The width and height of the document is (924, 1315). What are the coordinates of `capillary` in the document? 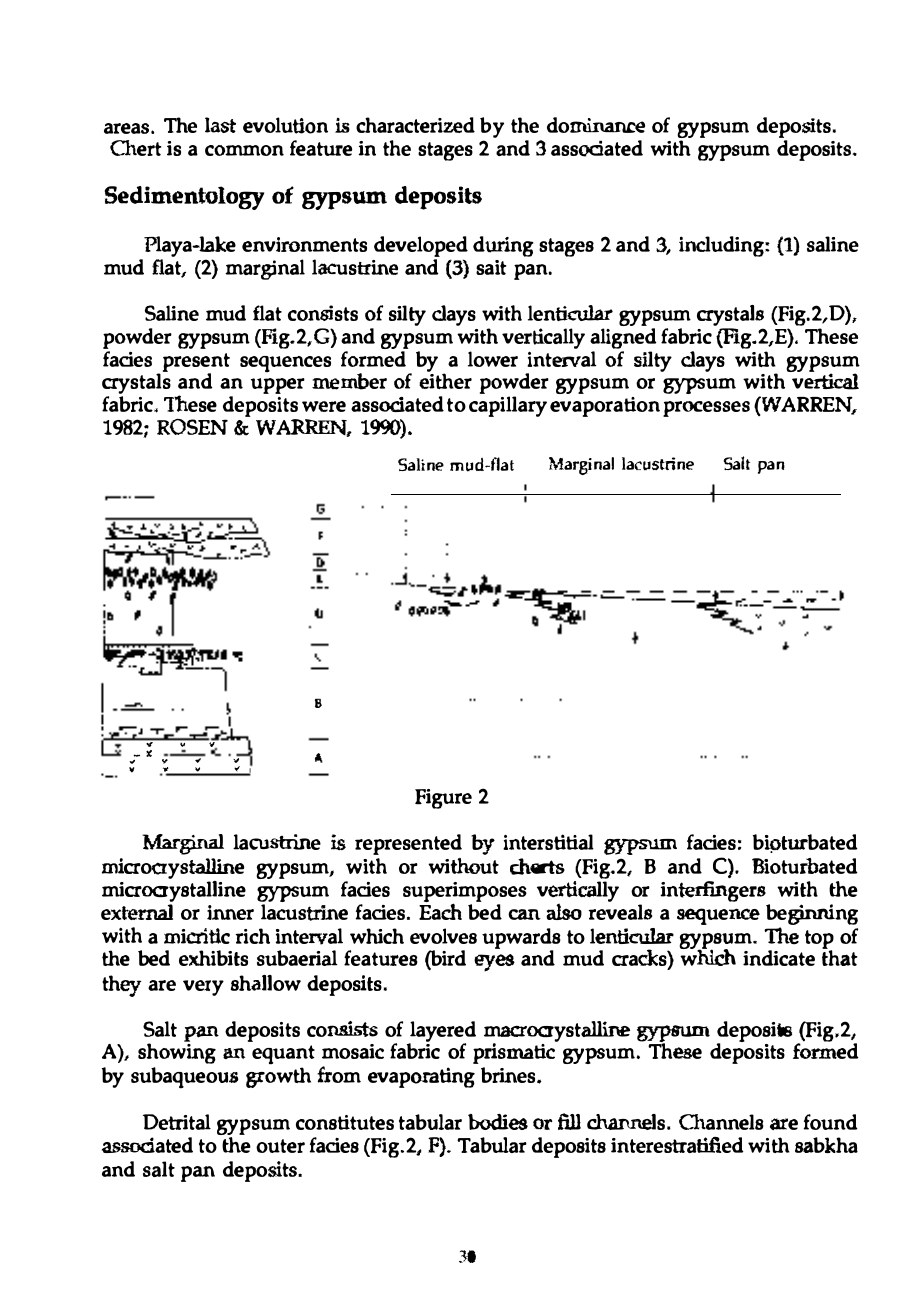 It's located at (508, 406).
